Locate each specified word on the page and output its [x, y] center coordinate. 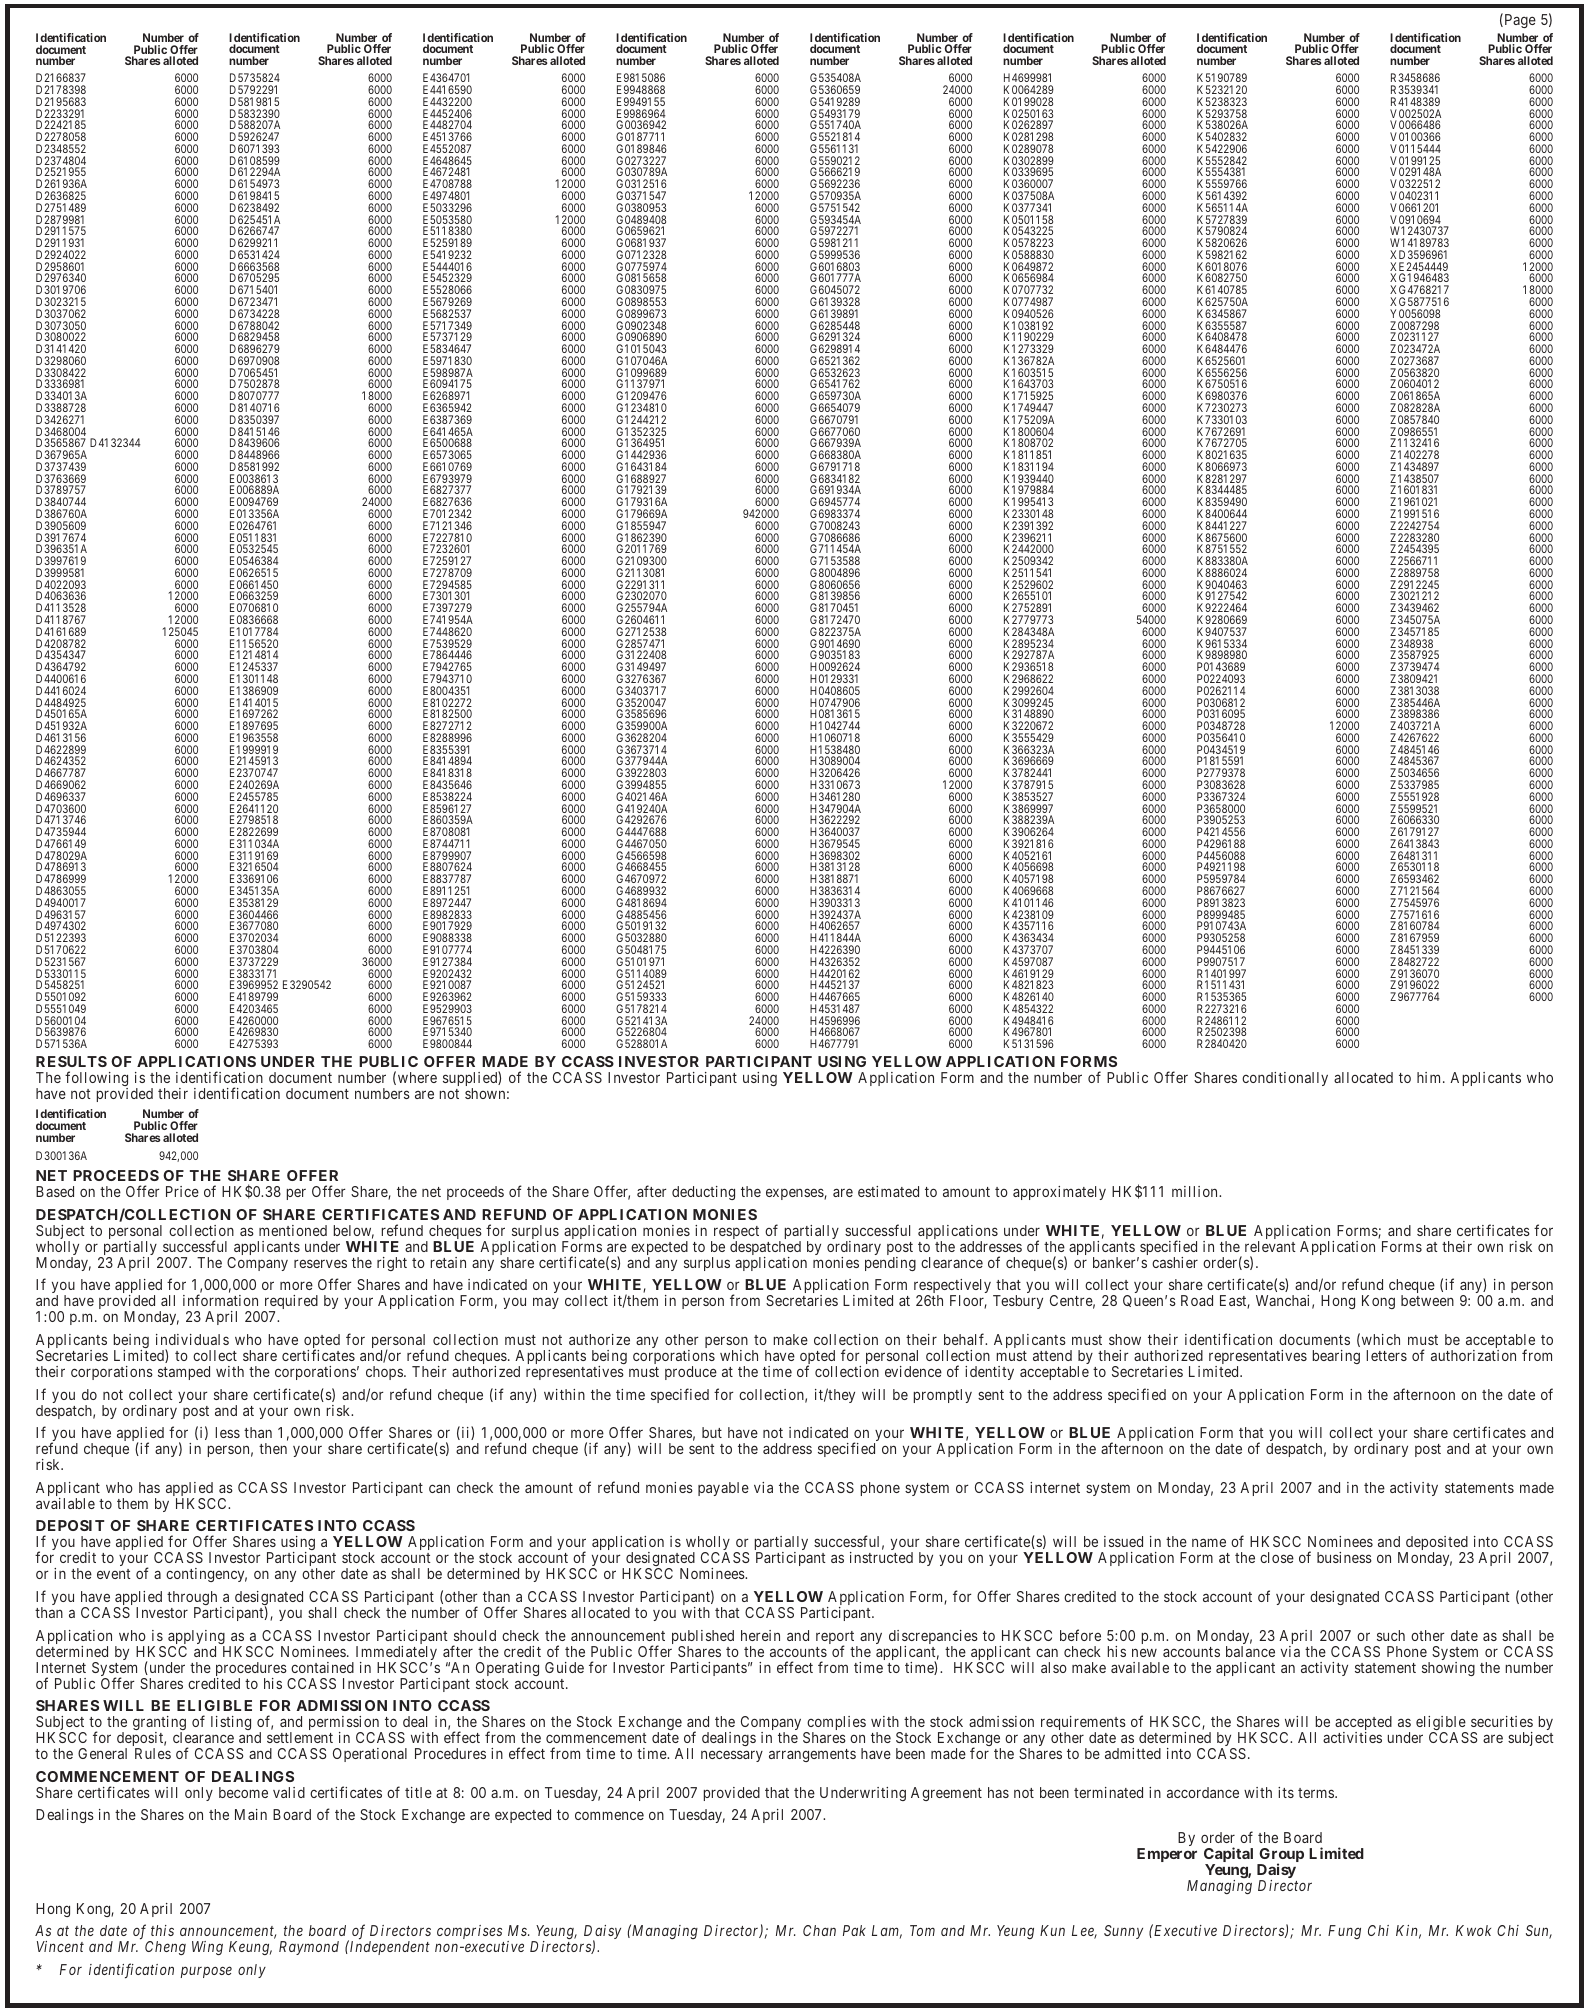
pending [890, 1264]
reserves [320, 1263]
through [192, 1599]
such [1391, 1635]
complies [835, 1725]
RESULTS [71, 1061]
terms [1317, 1793]
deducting [703, 1193]
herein [760, 1635]
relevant [1270, 1246]
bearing [1336, 1357]
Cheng [165, 1948]
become [243, 1792]
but [712, 1432]
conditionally [1285, 1079]
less [228, 1432]
